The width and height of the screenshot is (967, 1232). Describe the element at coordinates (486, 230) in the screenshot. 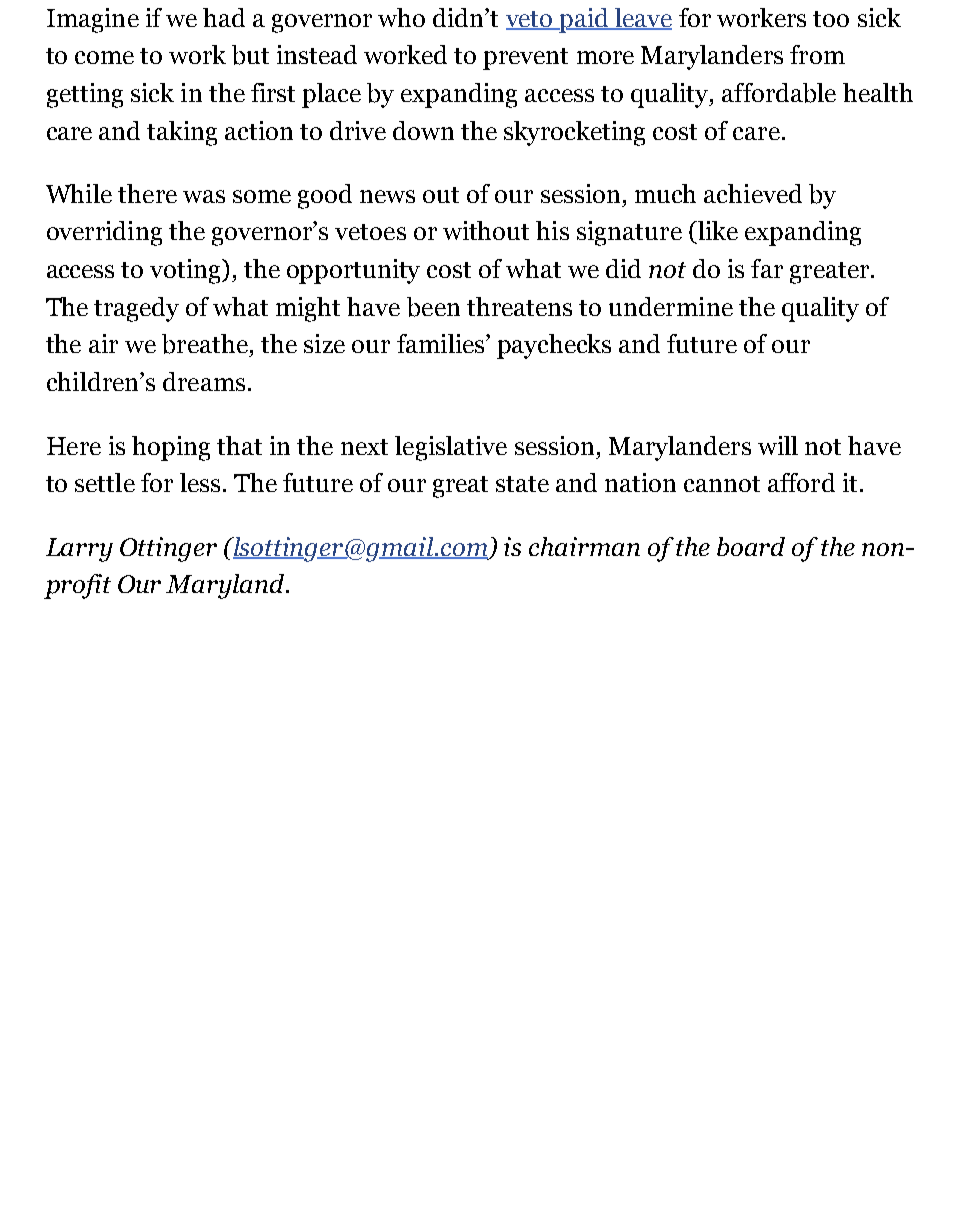

I see `without` at that location.
